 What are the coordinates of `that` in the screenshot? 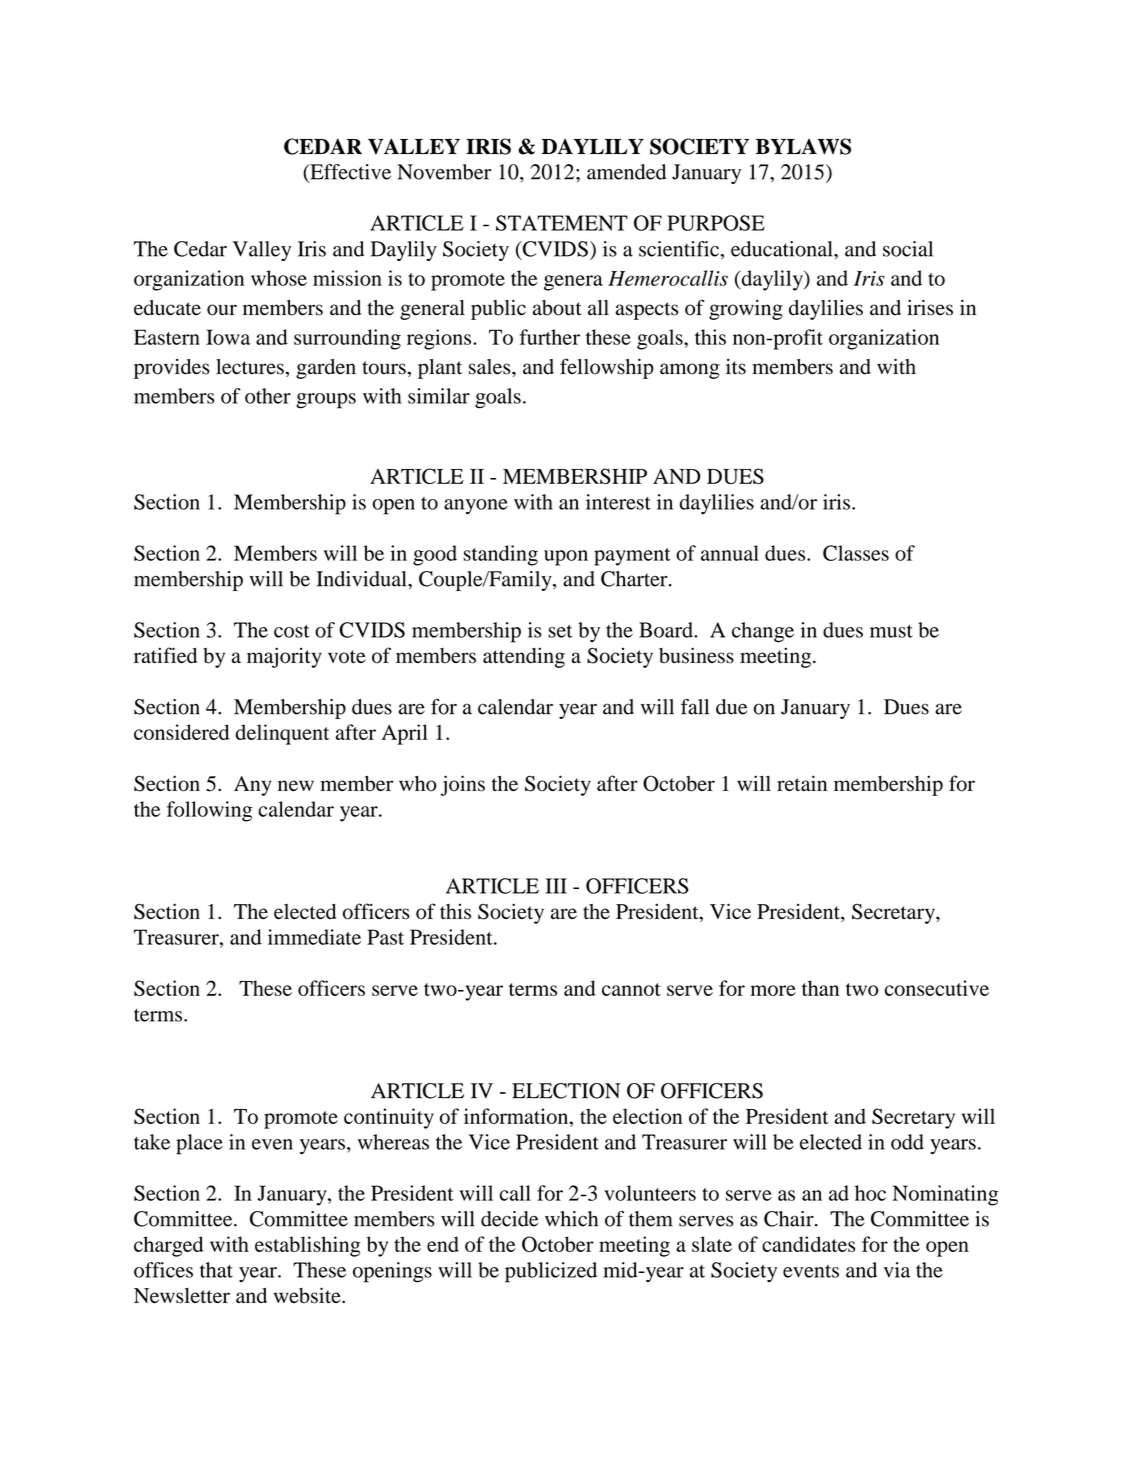 It's located at (216, 1270).
